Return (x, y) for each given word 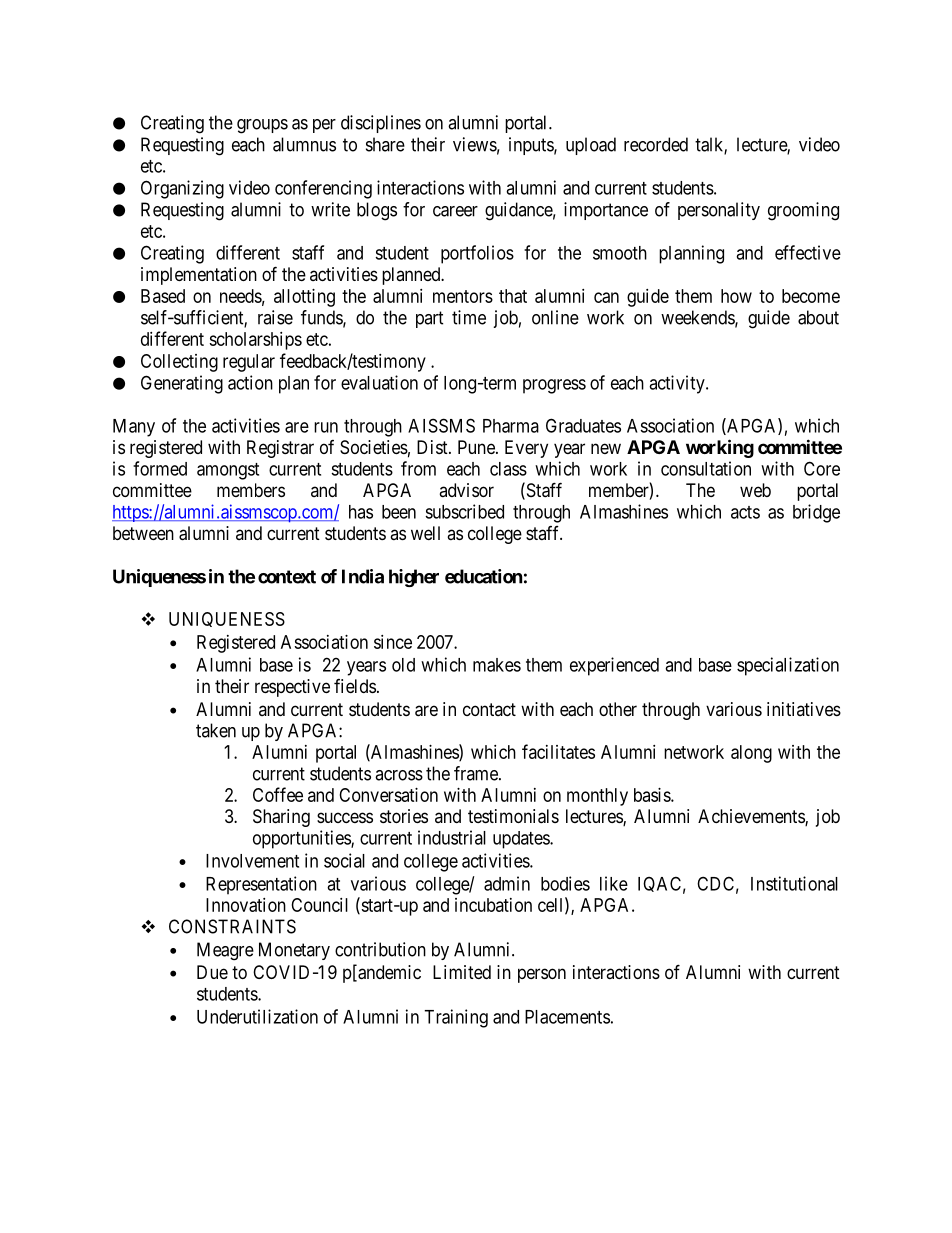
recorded (656, 144)
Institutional (794, 883)
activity (678, 384)
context (287, 577)
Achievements (752, 817)
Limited (462, 972)
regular (249, 363)
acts (745, 512)
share (385, 144)
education (483, 576)
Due (212, 972)
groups (262, 126)
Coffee (278, 794)
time (469, 317)
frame (477, 773)
